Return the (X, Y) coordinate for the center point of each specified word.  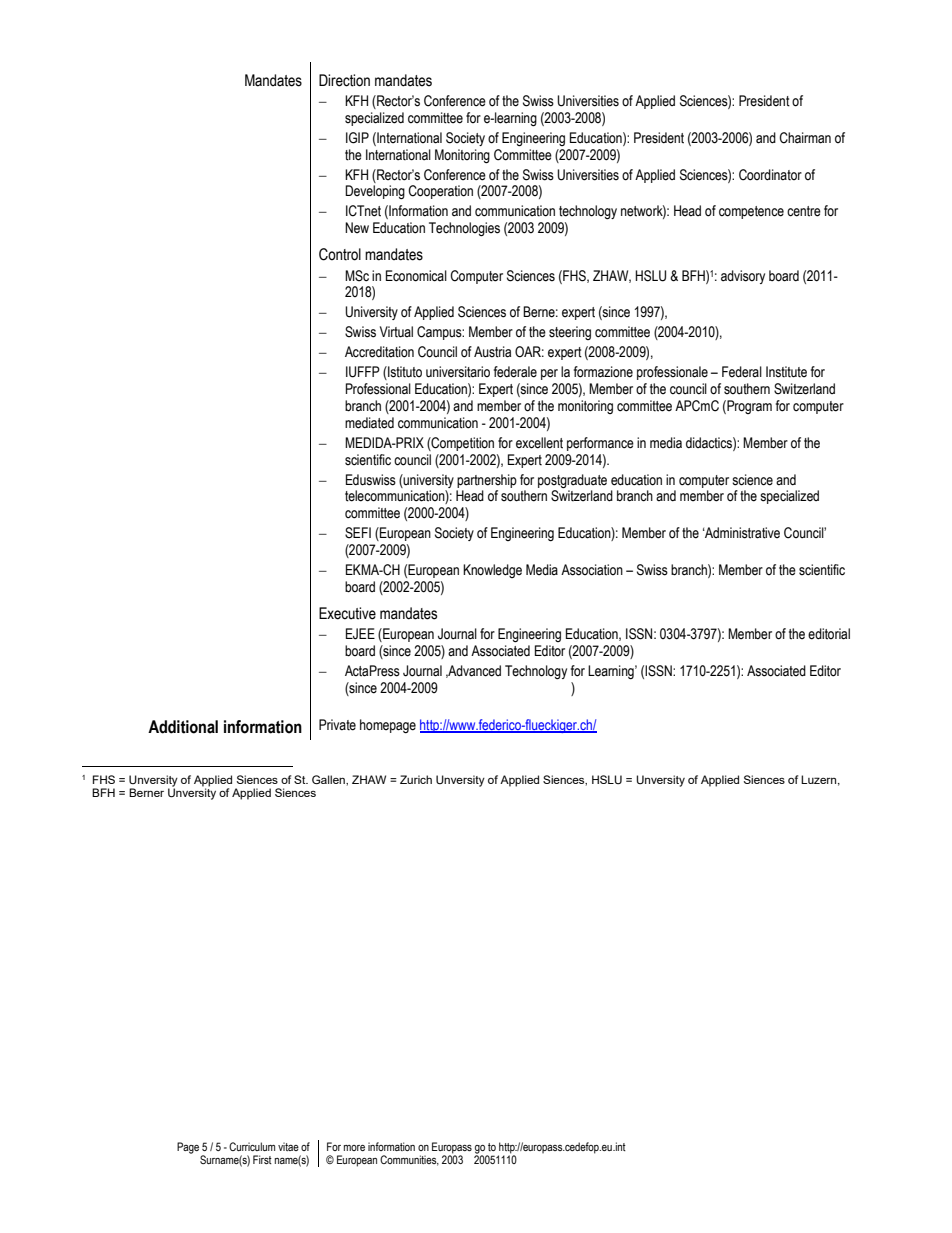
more (354, 1148)
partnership (487, 481)
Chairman (805, 138)
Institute (786, 372)
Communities (409, 1160)
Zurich (416, 779)
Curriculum (252, 1146)
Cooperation (440, 192)
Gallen (329, 779)
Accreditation (379, 352)
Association (592, 570)
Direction (344, 80)
